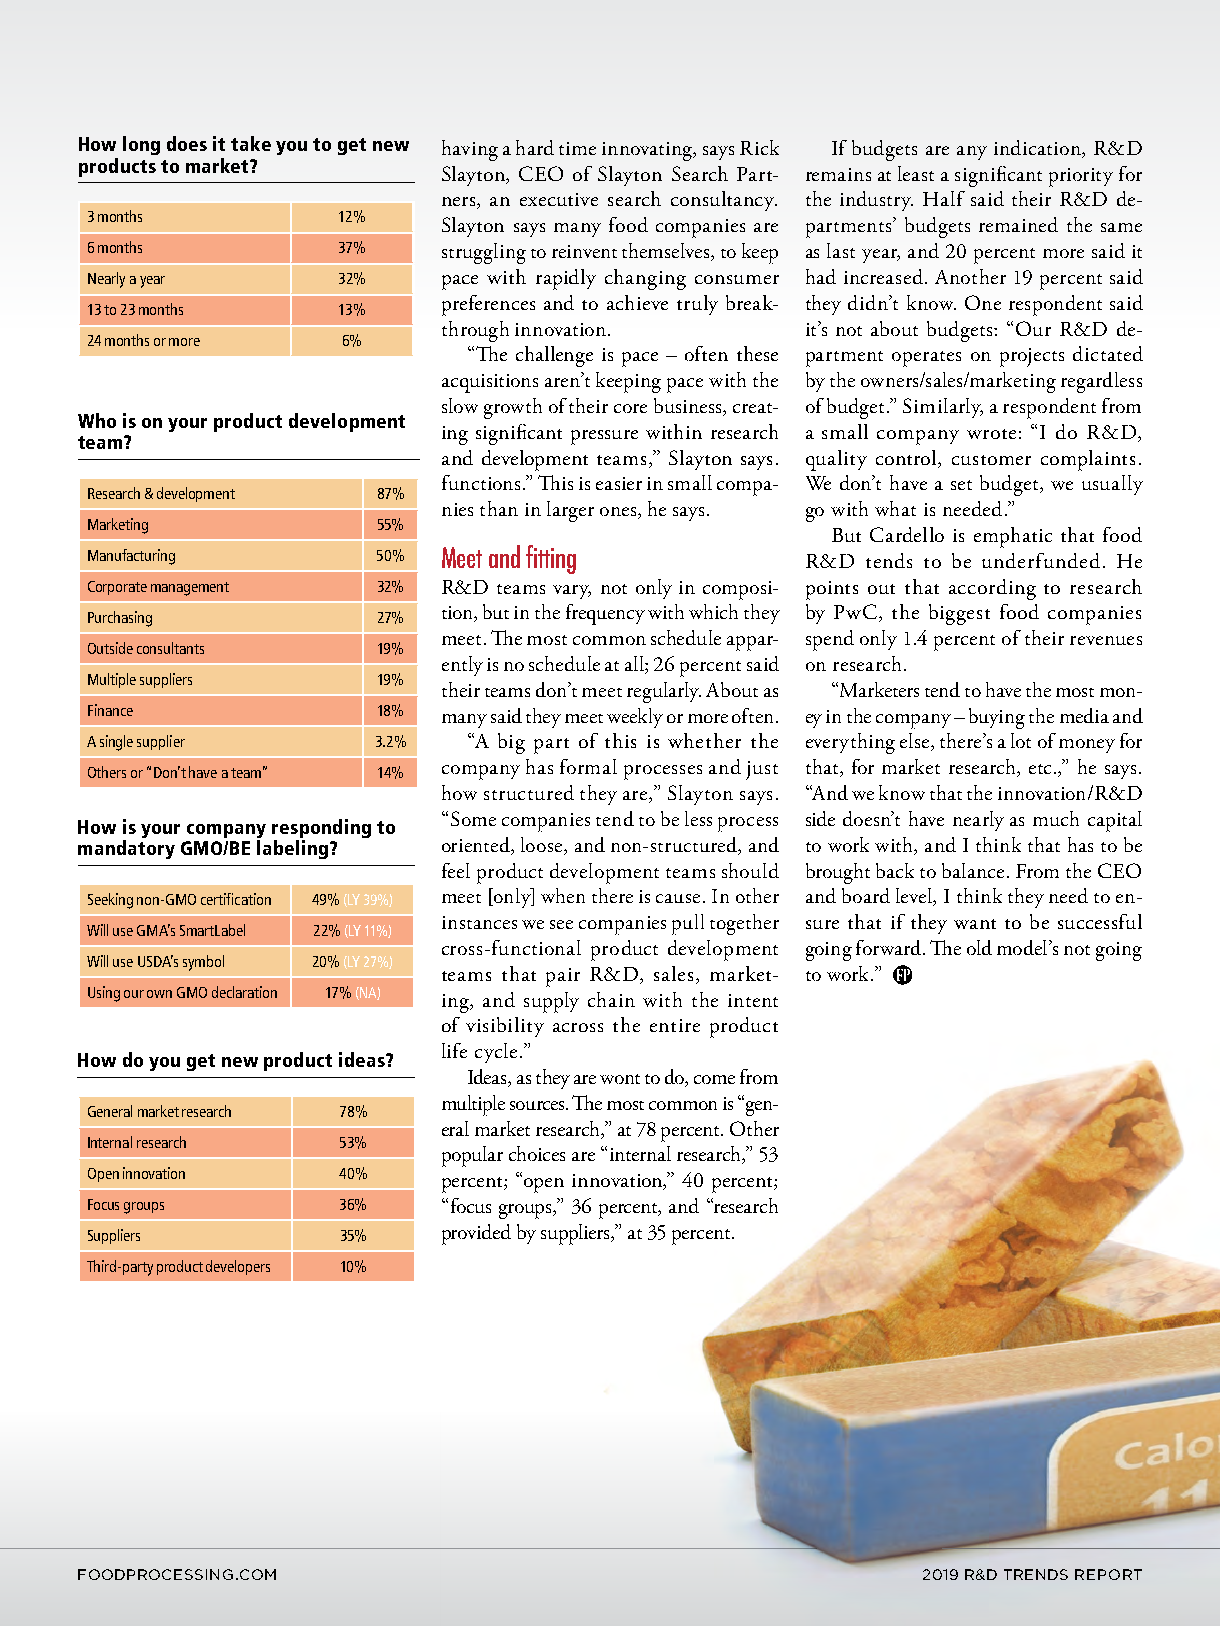  I want to click on executive, so click(559, 199).
